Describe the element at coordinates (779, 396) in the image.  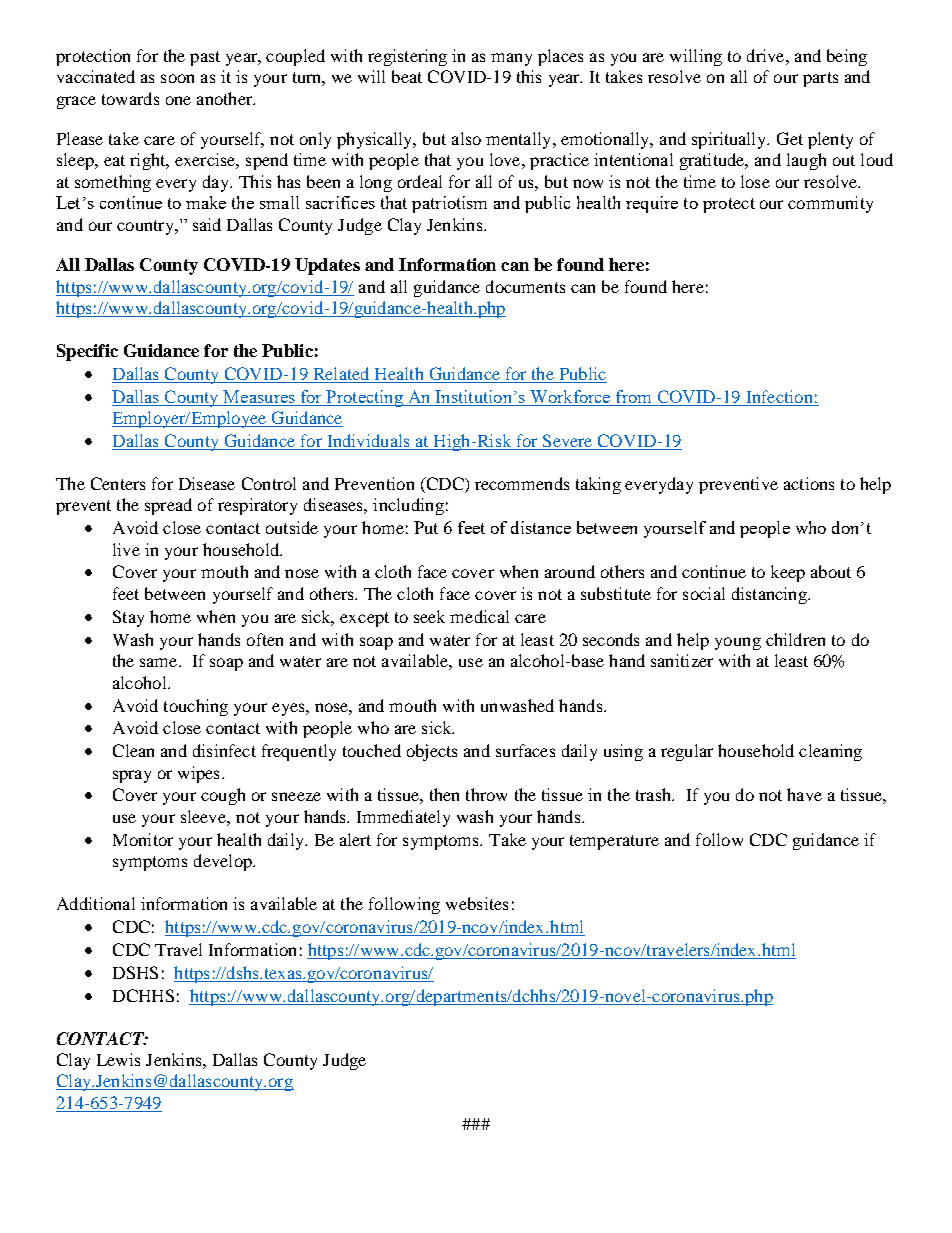
I see `Infection` at that location.
